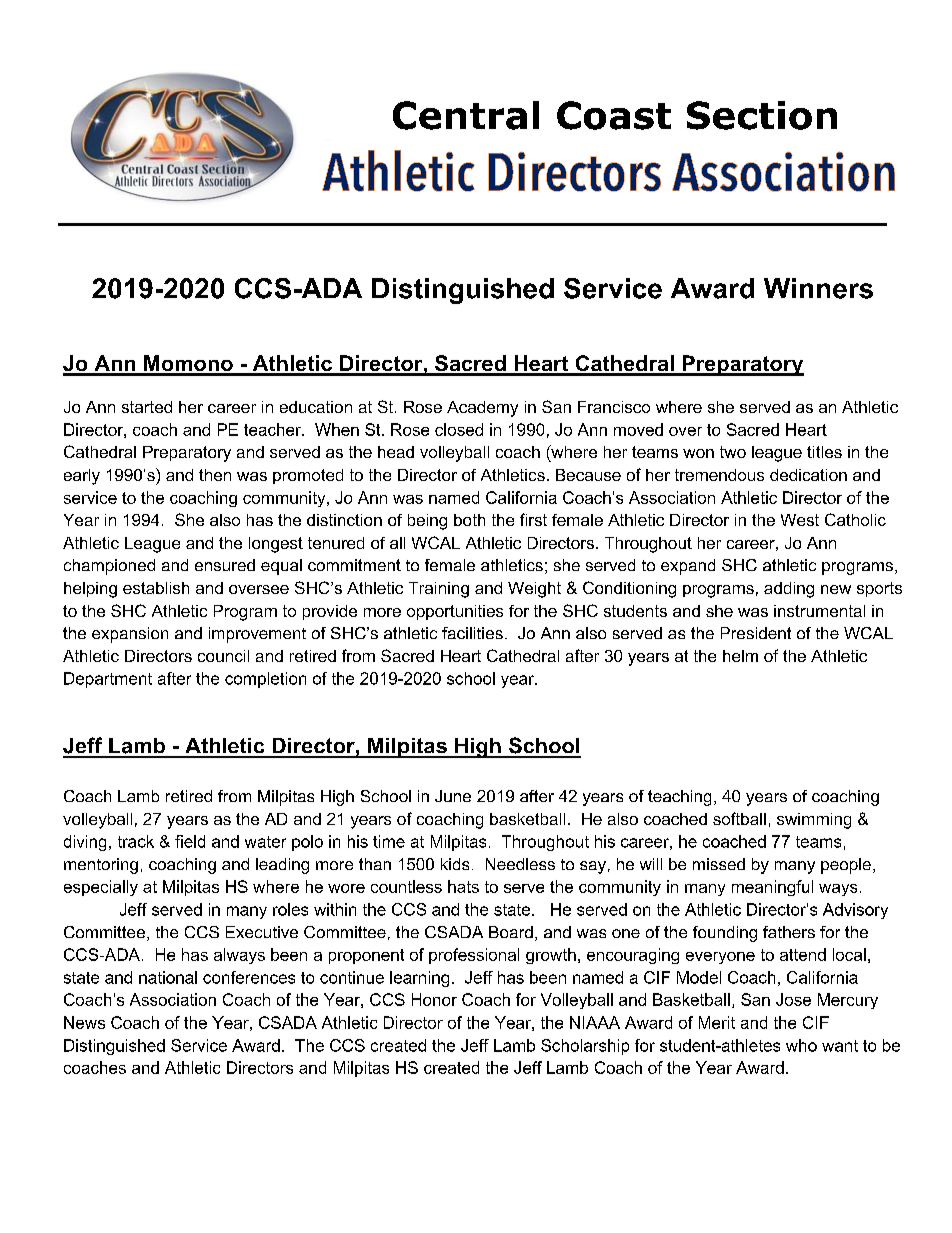 This image has height=1233, width=952. Describe the element at coordinates (482, 409) in the image. I see `Academy` at that location.
